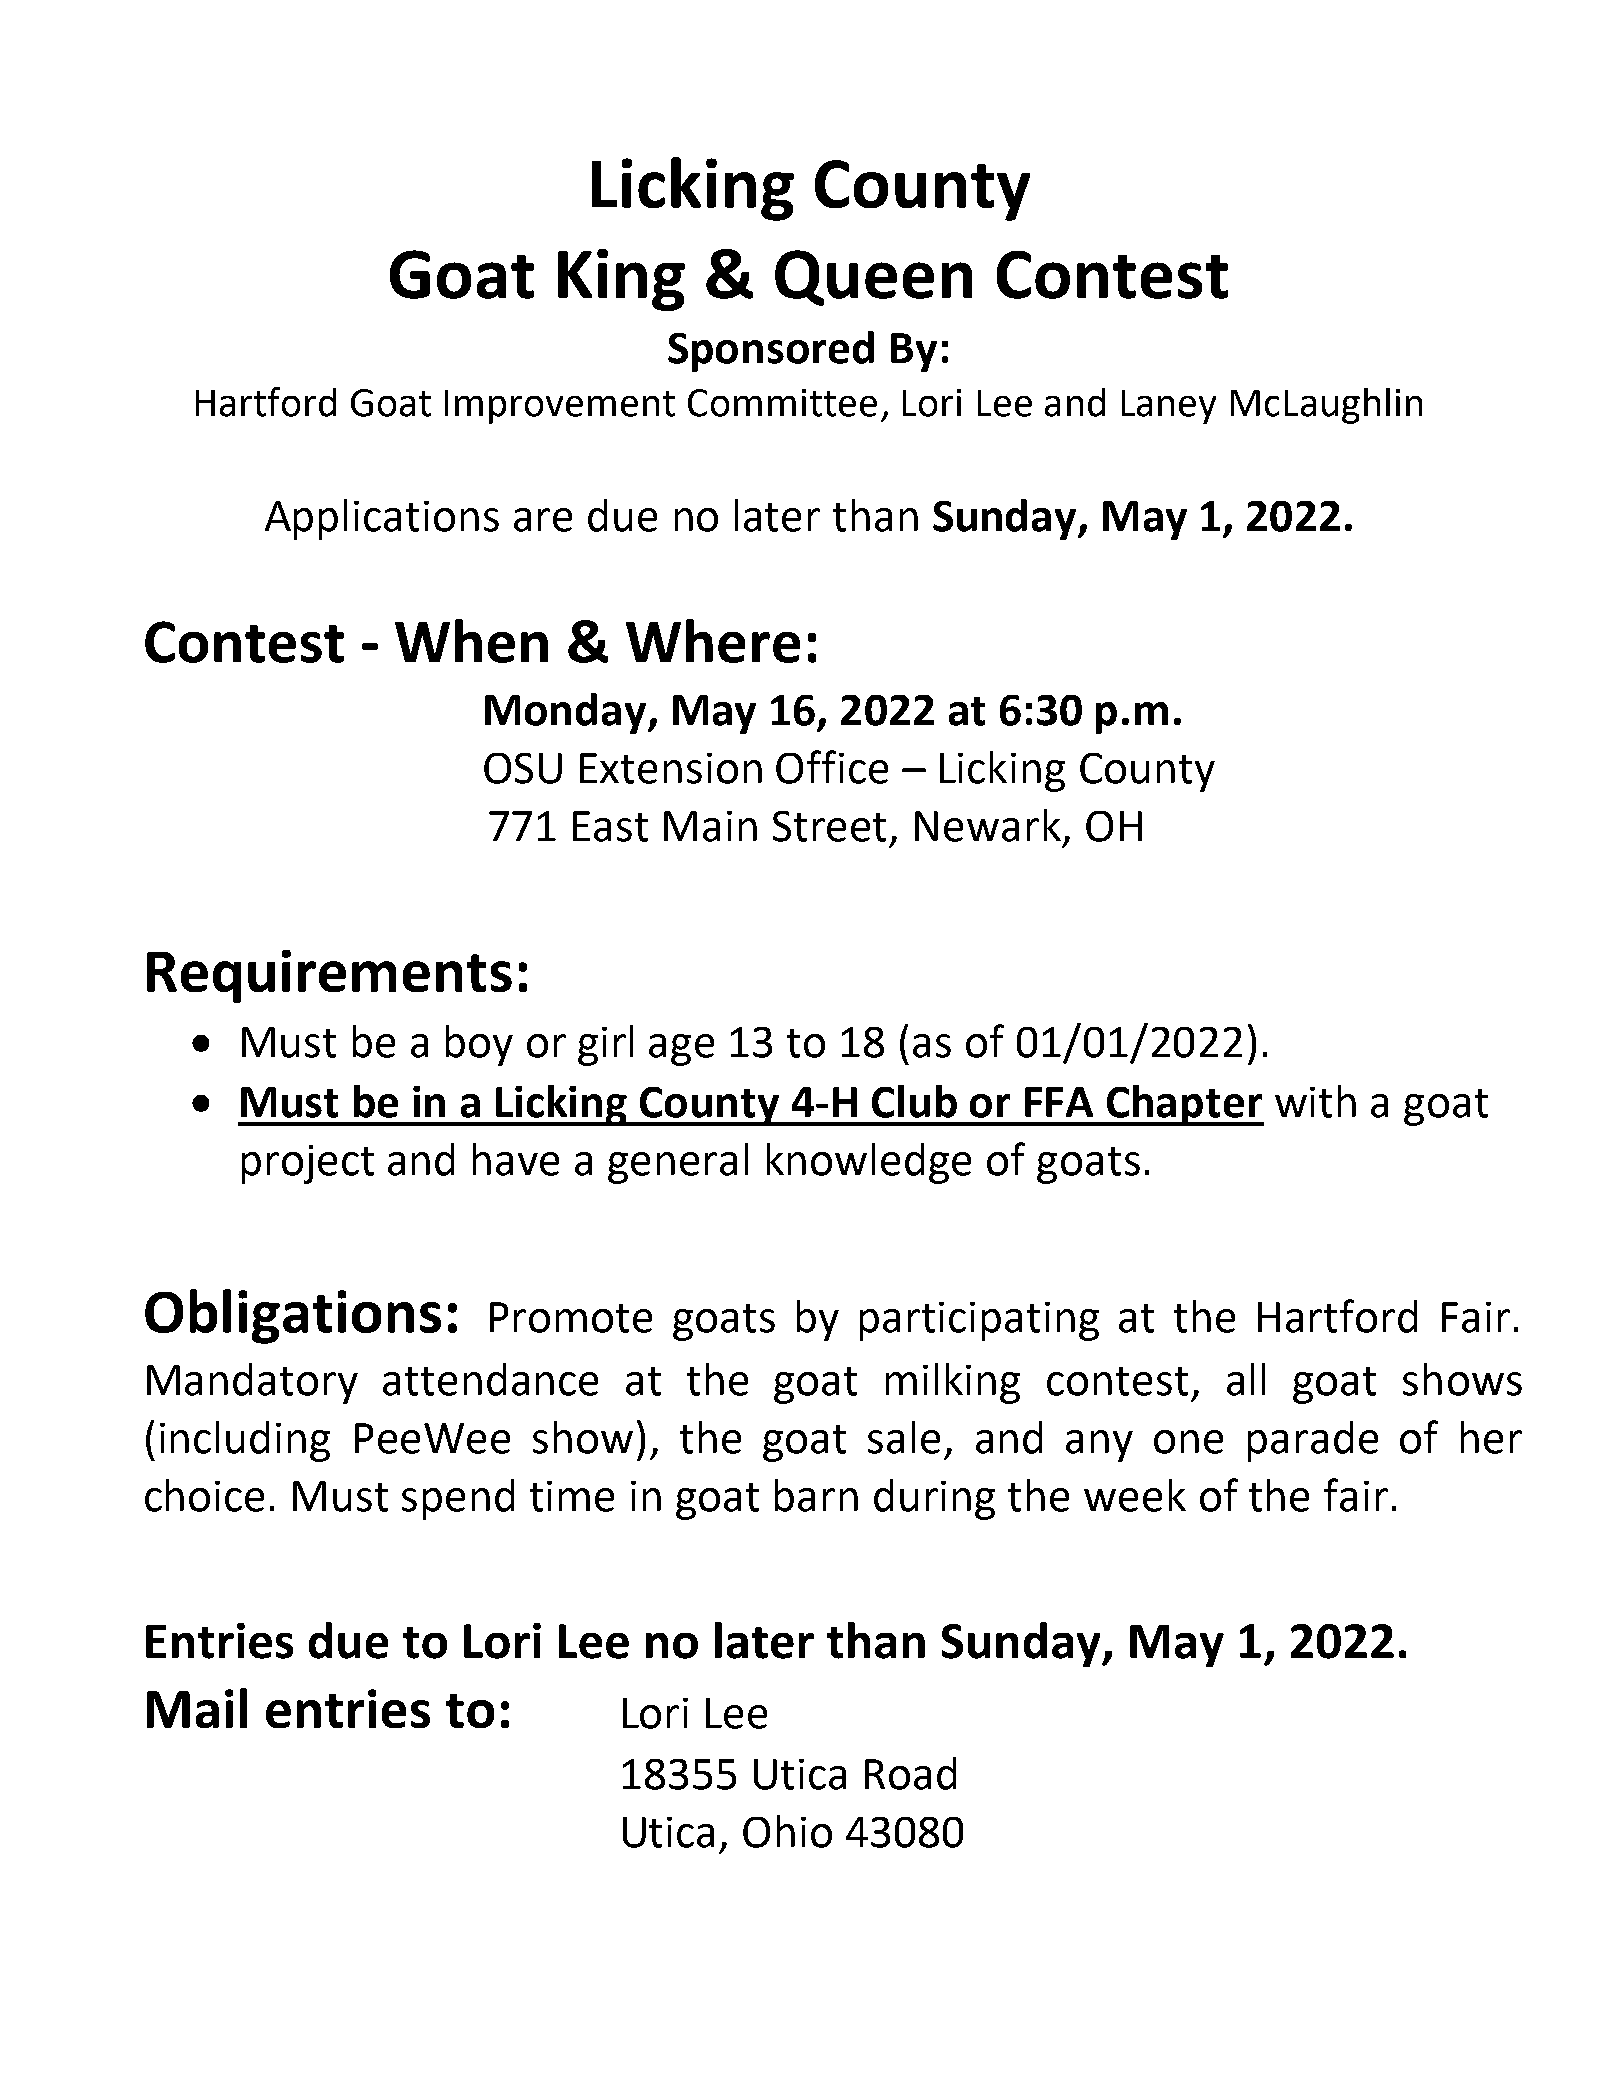 The width and height of the page is (1618, 2094). What do you see at coordinates (560, 407) in the page?
I see `Improvement` at bounding box center [560, 407].
